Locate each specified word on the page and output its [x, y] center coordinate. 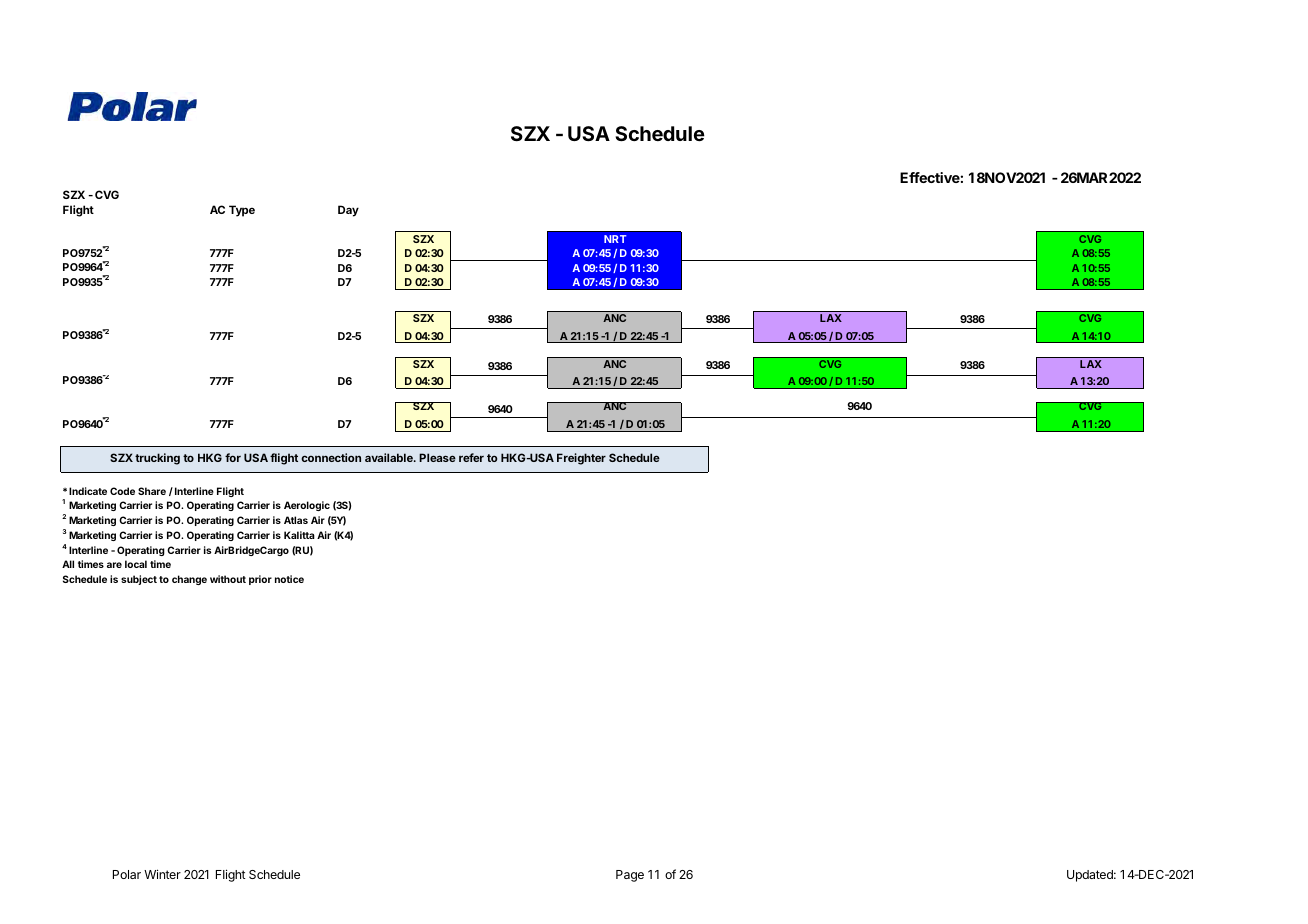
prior [260, 580]
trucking [157, 459]
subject [139, 580]
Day [348, 211]
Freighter [581, 459]
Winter [162, 874]
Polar [127, 874]
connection [331, 457]
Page [630, 876]
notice [289, 579]
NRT [615, 239]
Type [242, 211]
